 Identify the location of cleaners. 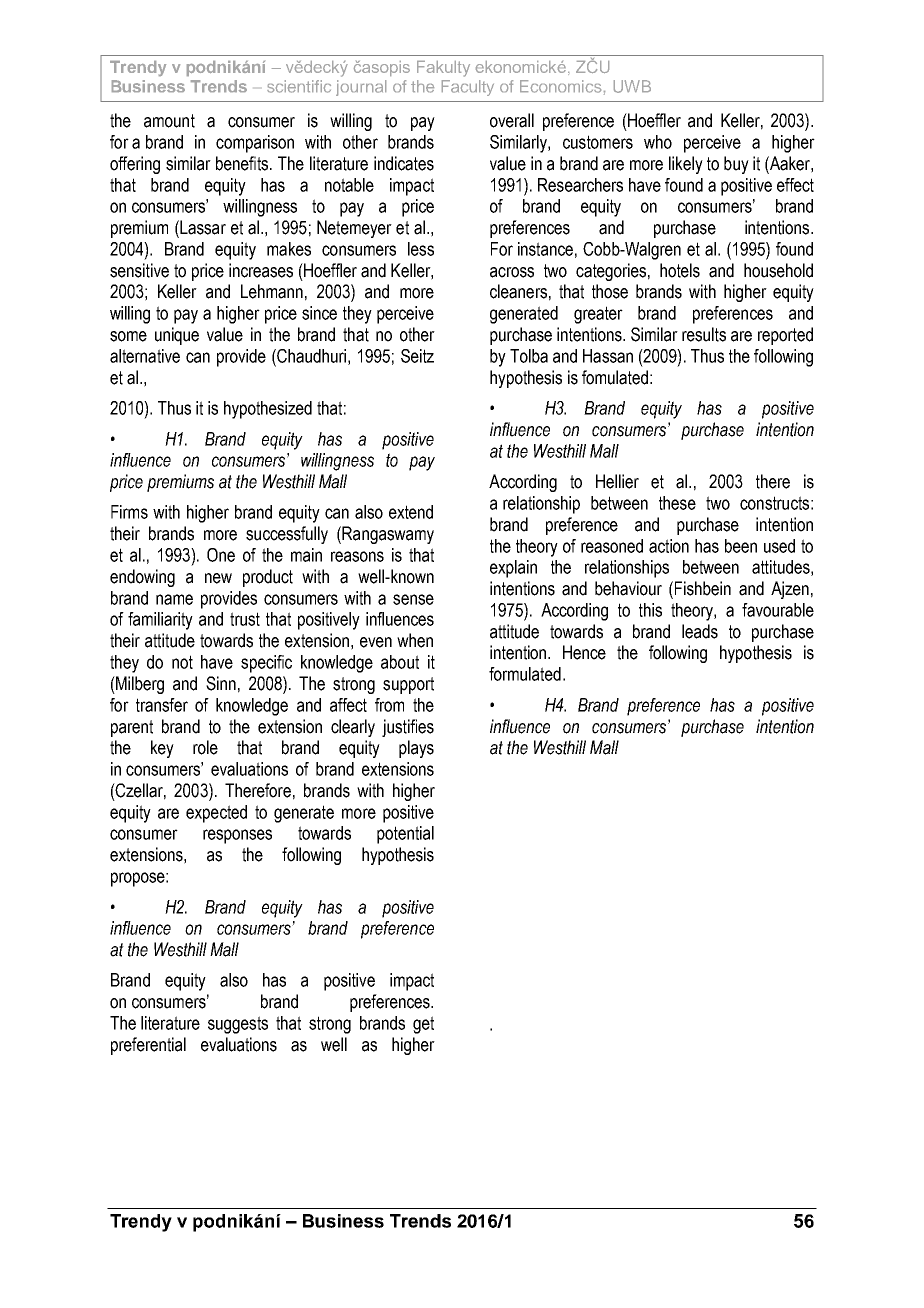
(518, 291).
